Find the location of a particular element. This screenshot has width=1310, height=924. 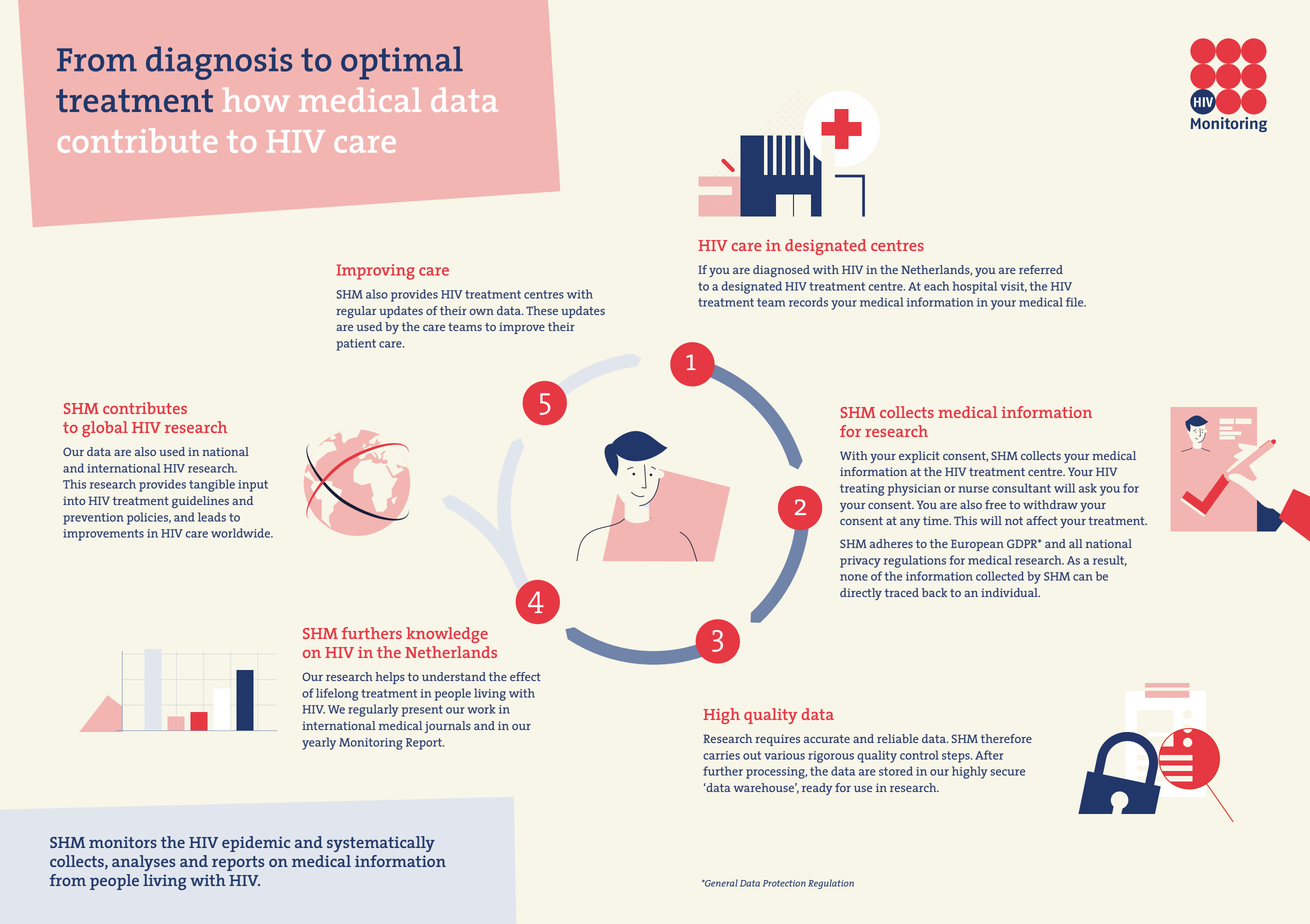

treating is located at coordinates (862, 490).
